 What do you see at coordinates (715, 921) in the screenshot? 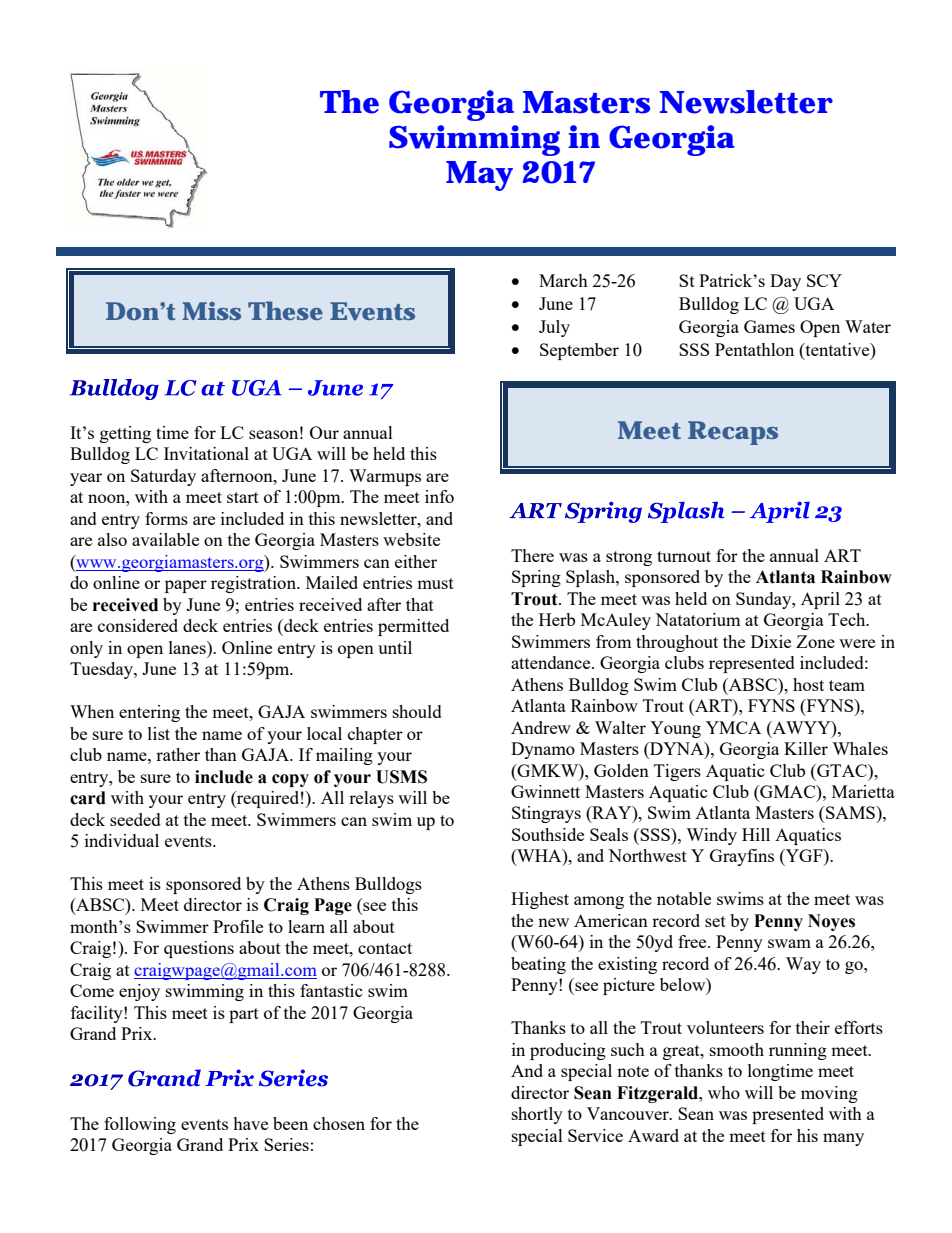
I see `set` at bounding box center [715, 921].
